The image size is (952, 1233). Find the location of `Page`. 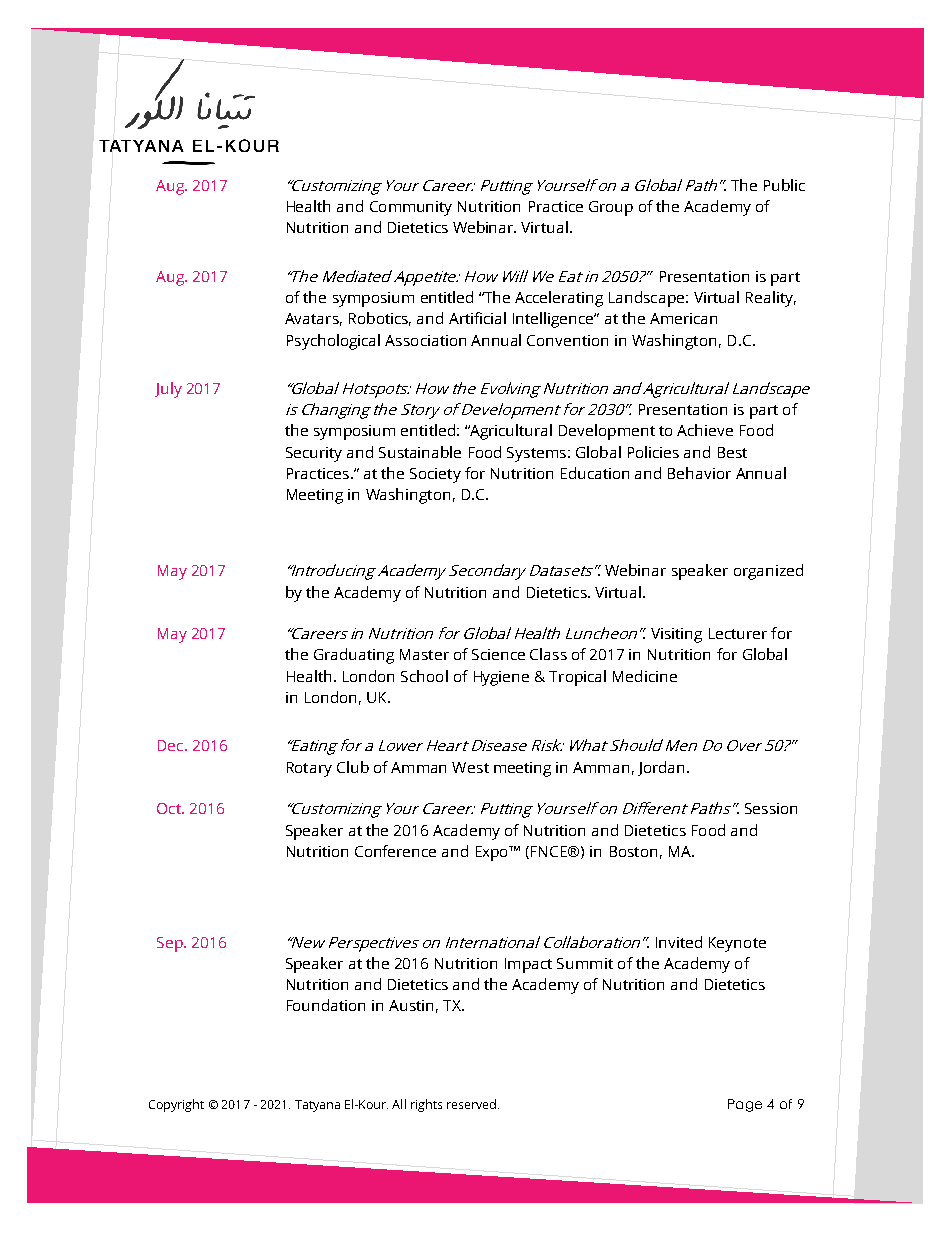

Page is located at coordinates (745, 1105).
